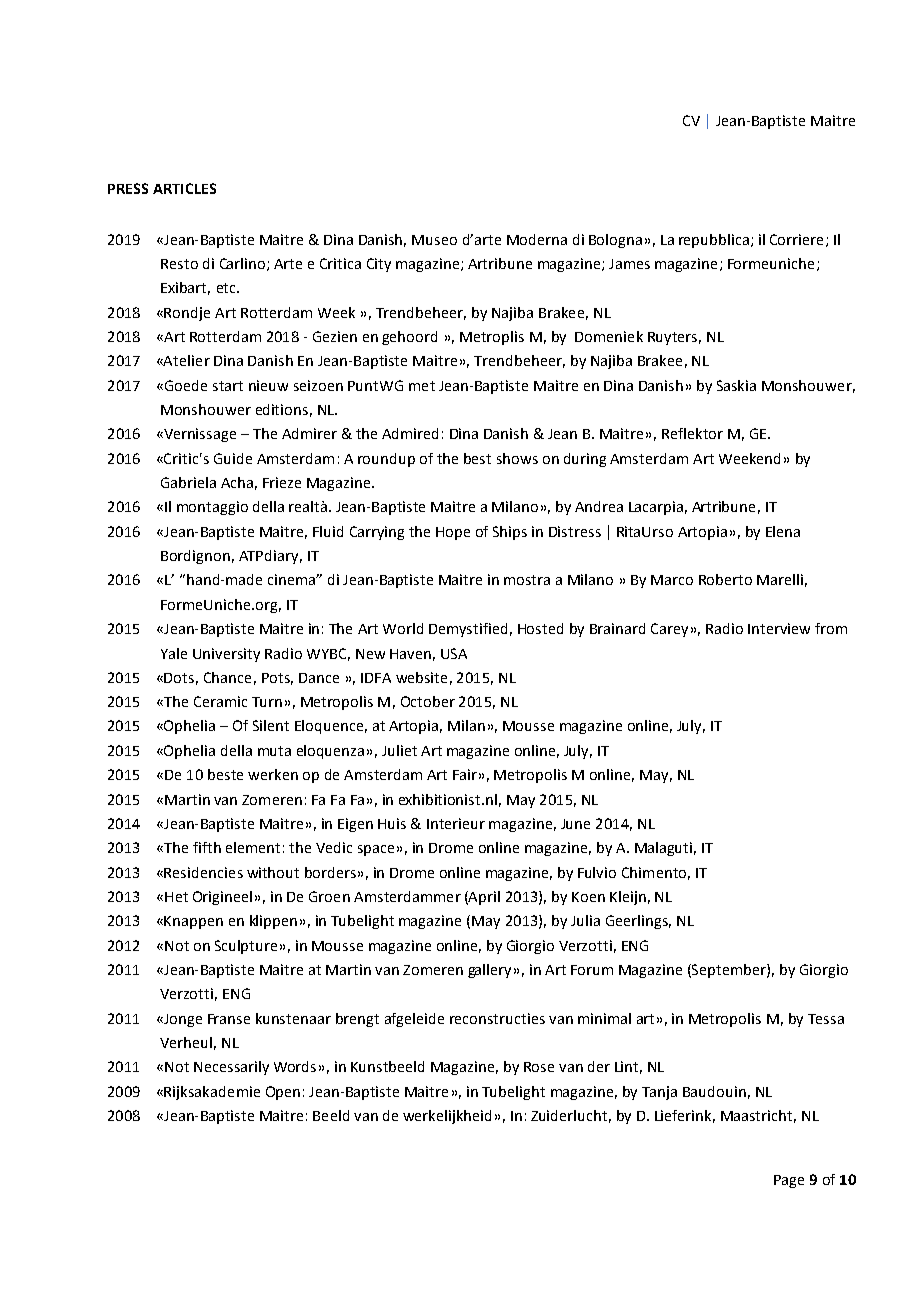  Describe the element at coordinates (539, 1067) in the page. I see `Rose` at that location.
